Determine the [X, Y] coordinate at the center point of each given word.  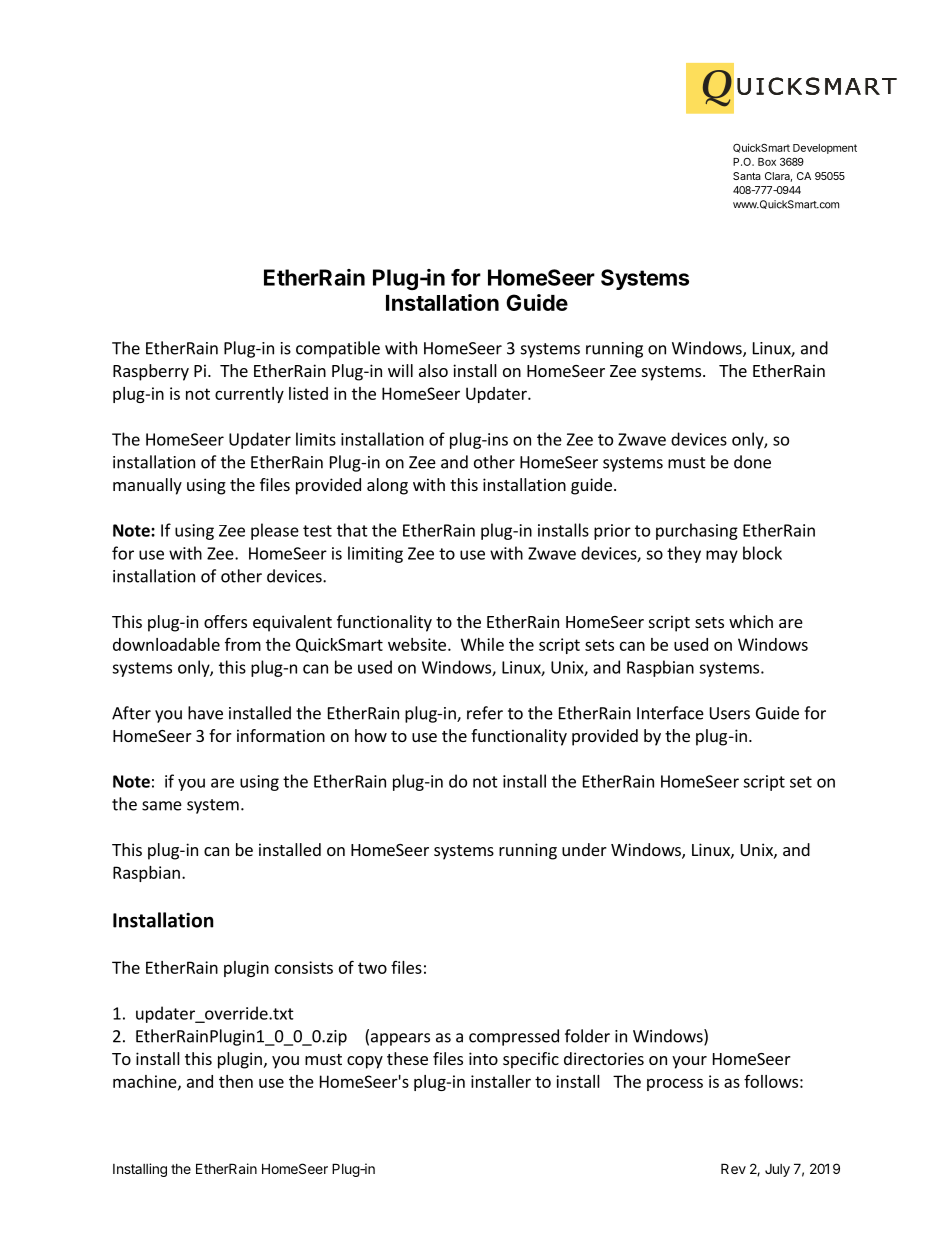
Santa [747, 176]
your [689, 1062]
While [482, 644]
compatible [338, 349]
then [236, 1081]
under [584, 849]
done [752, 462]
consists [304, 967]
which [751, 621]
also [433, 370]
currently [249, 395]
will [400, 370]
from [243, 644]
